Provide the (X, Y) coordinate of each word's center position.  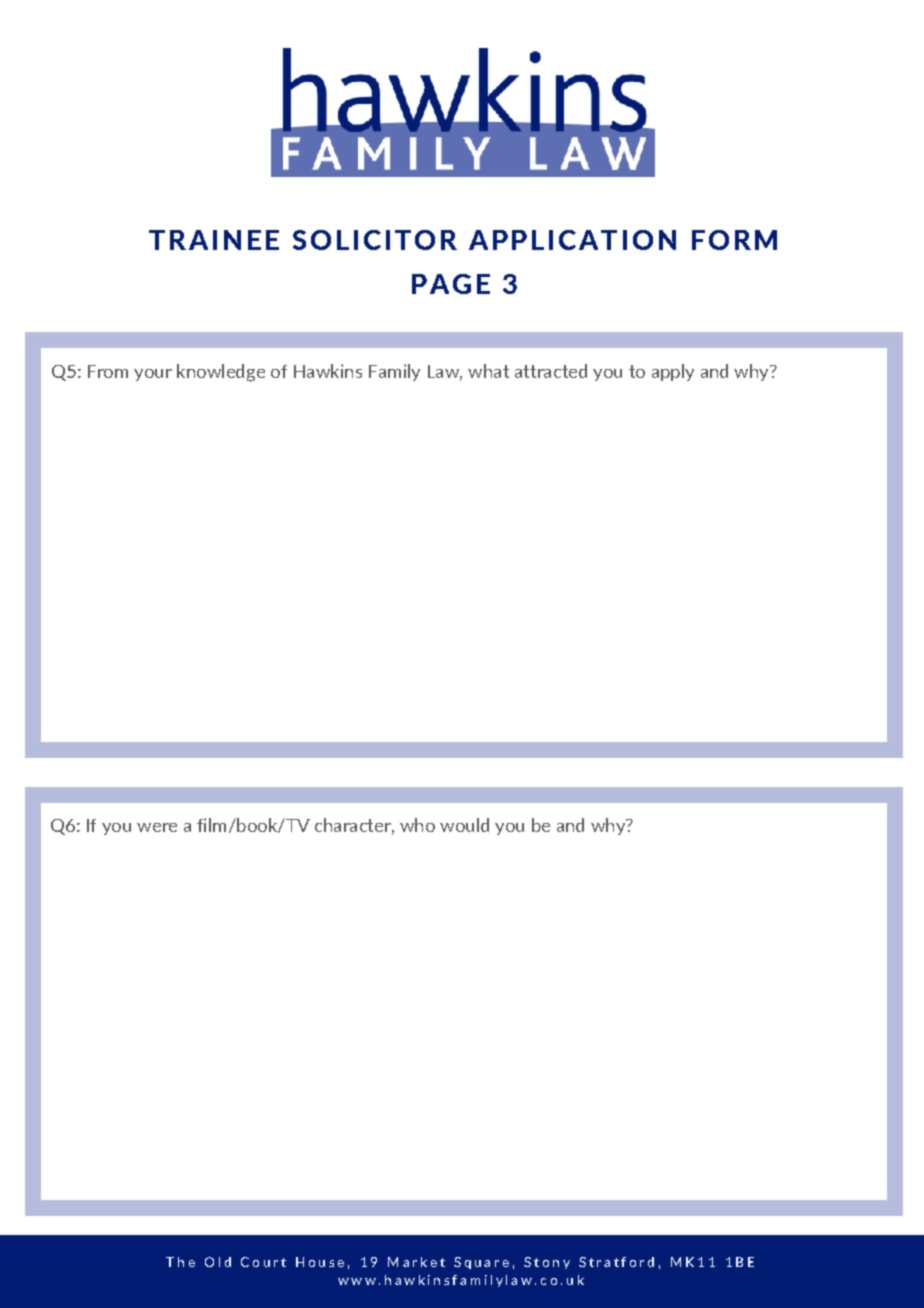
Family (394, 372)
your (153, 375)
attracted (551, 371)
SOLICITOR (375, 240)
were (157, 827)
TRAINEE (214, 240)
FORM (734, 240)
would (464, 825)
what (488, 371)
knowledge (221, 373)
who (417, 825)
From (108, 371)
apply (673, 372)
